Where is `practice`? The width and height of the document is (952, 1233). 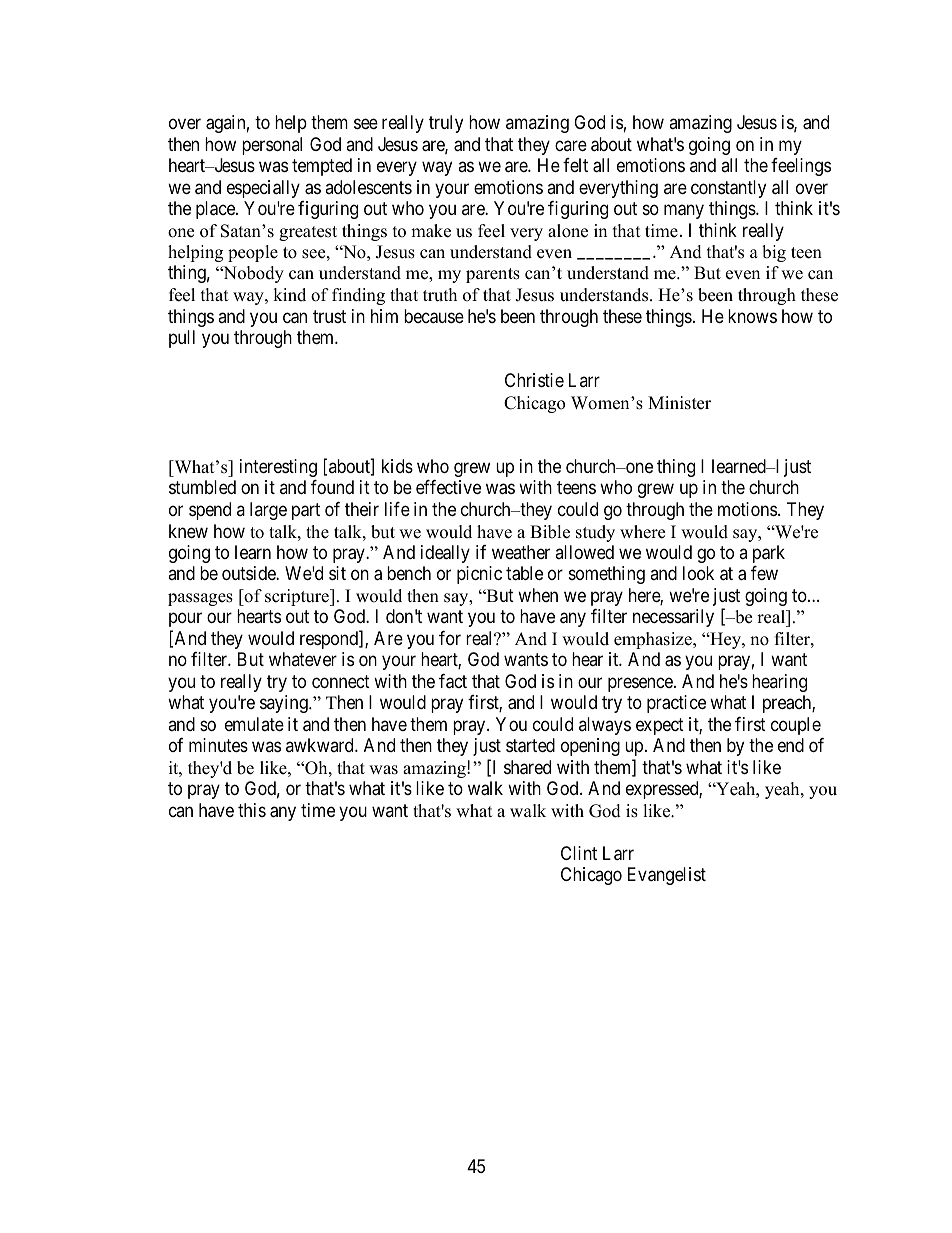 practice is located at coordinates (676, 704).
